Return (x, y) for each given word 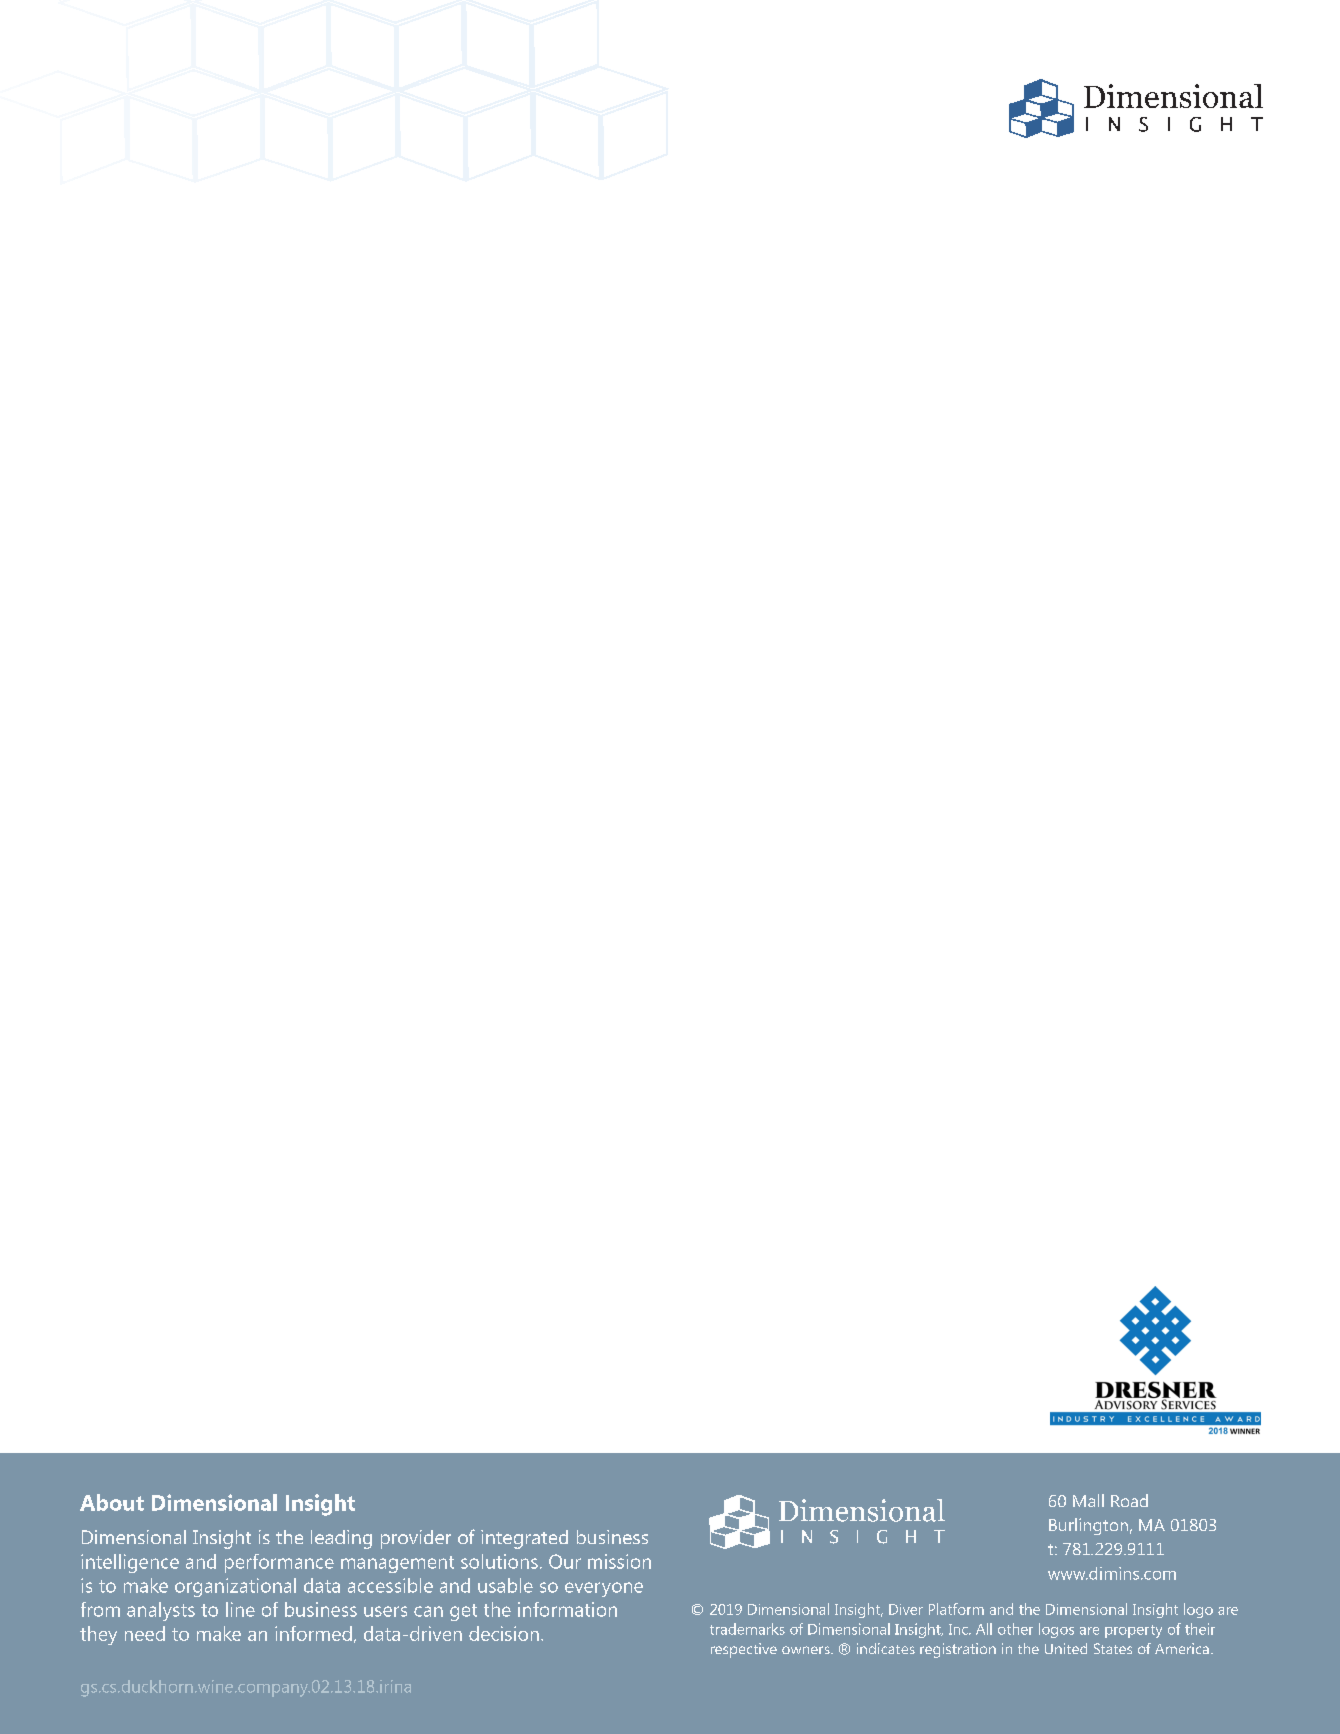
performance (279, 1563)
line (240, 1609)
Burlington (1088, 1526)
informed (313, 1633)
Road (1129, 1500)
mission (619, 1561)
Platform (956, 1609)
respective (744, 1650)
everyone (604, 1589)
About (112, 1502)
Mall (1088, 1500)
